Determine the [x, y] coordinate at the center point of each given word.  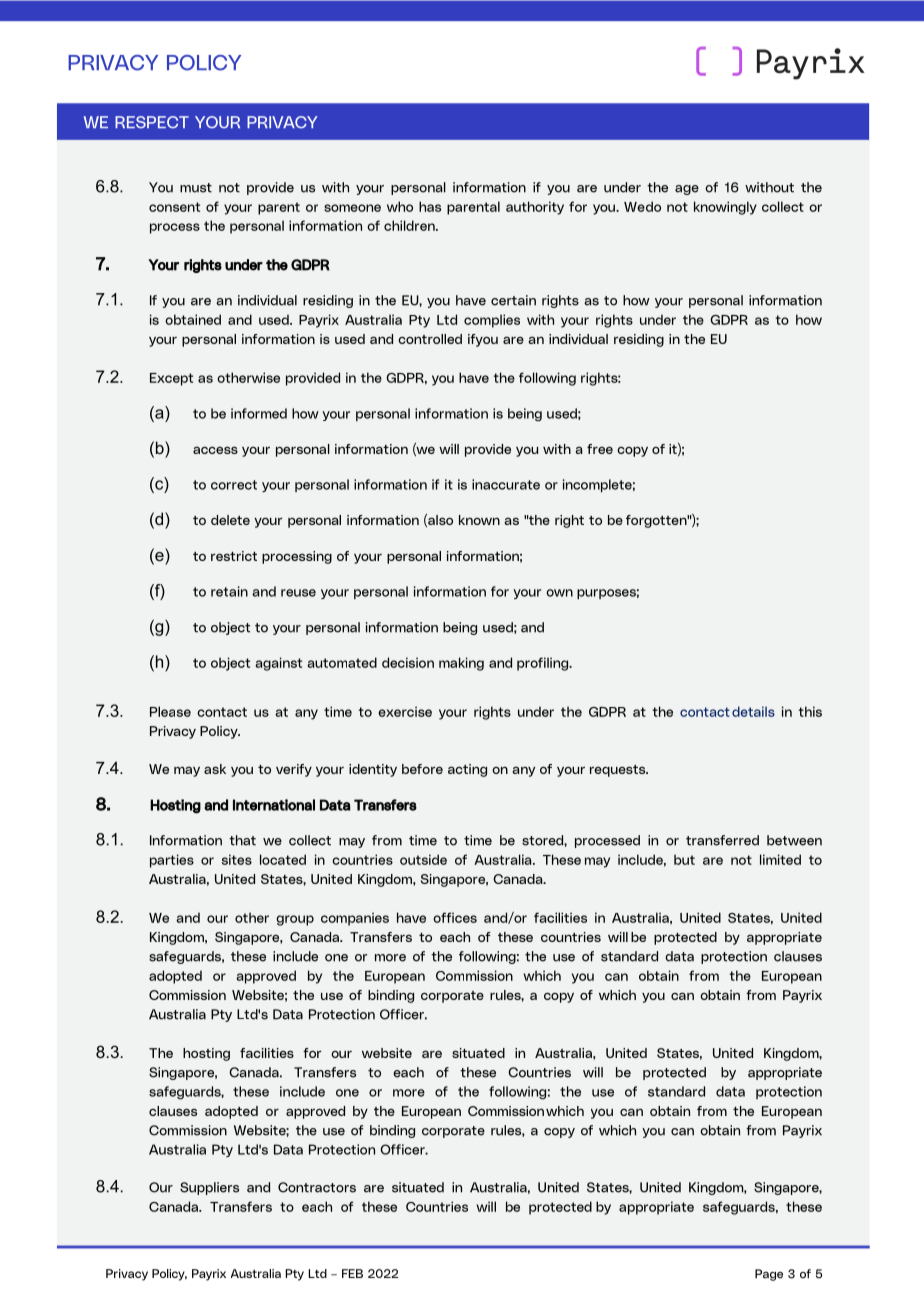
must [196, 188]
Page [769, 1275]
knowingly [725, 208]
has [430, 206]
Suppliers [209, 1188]
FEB [352, 1273]
